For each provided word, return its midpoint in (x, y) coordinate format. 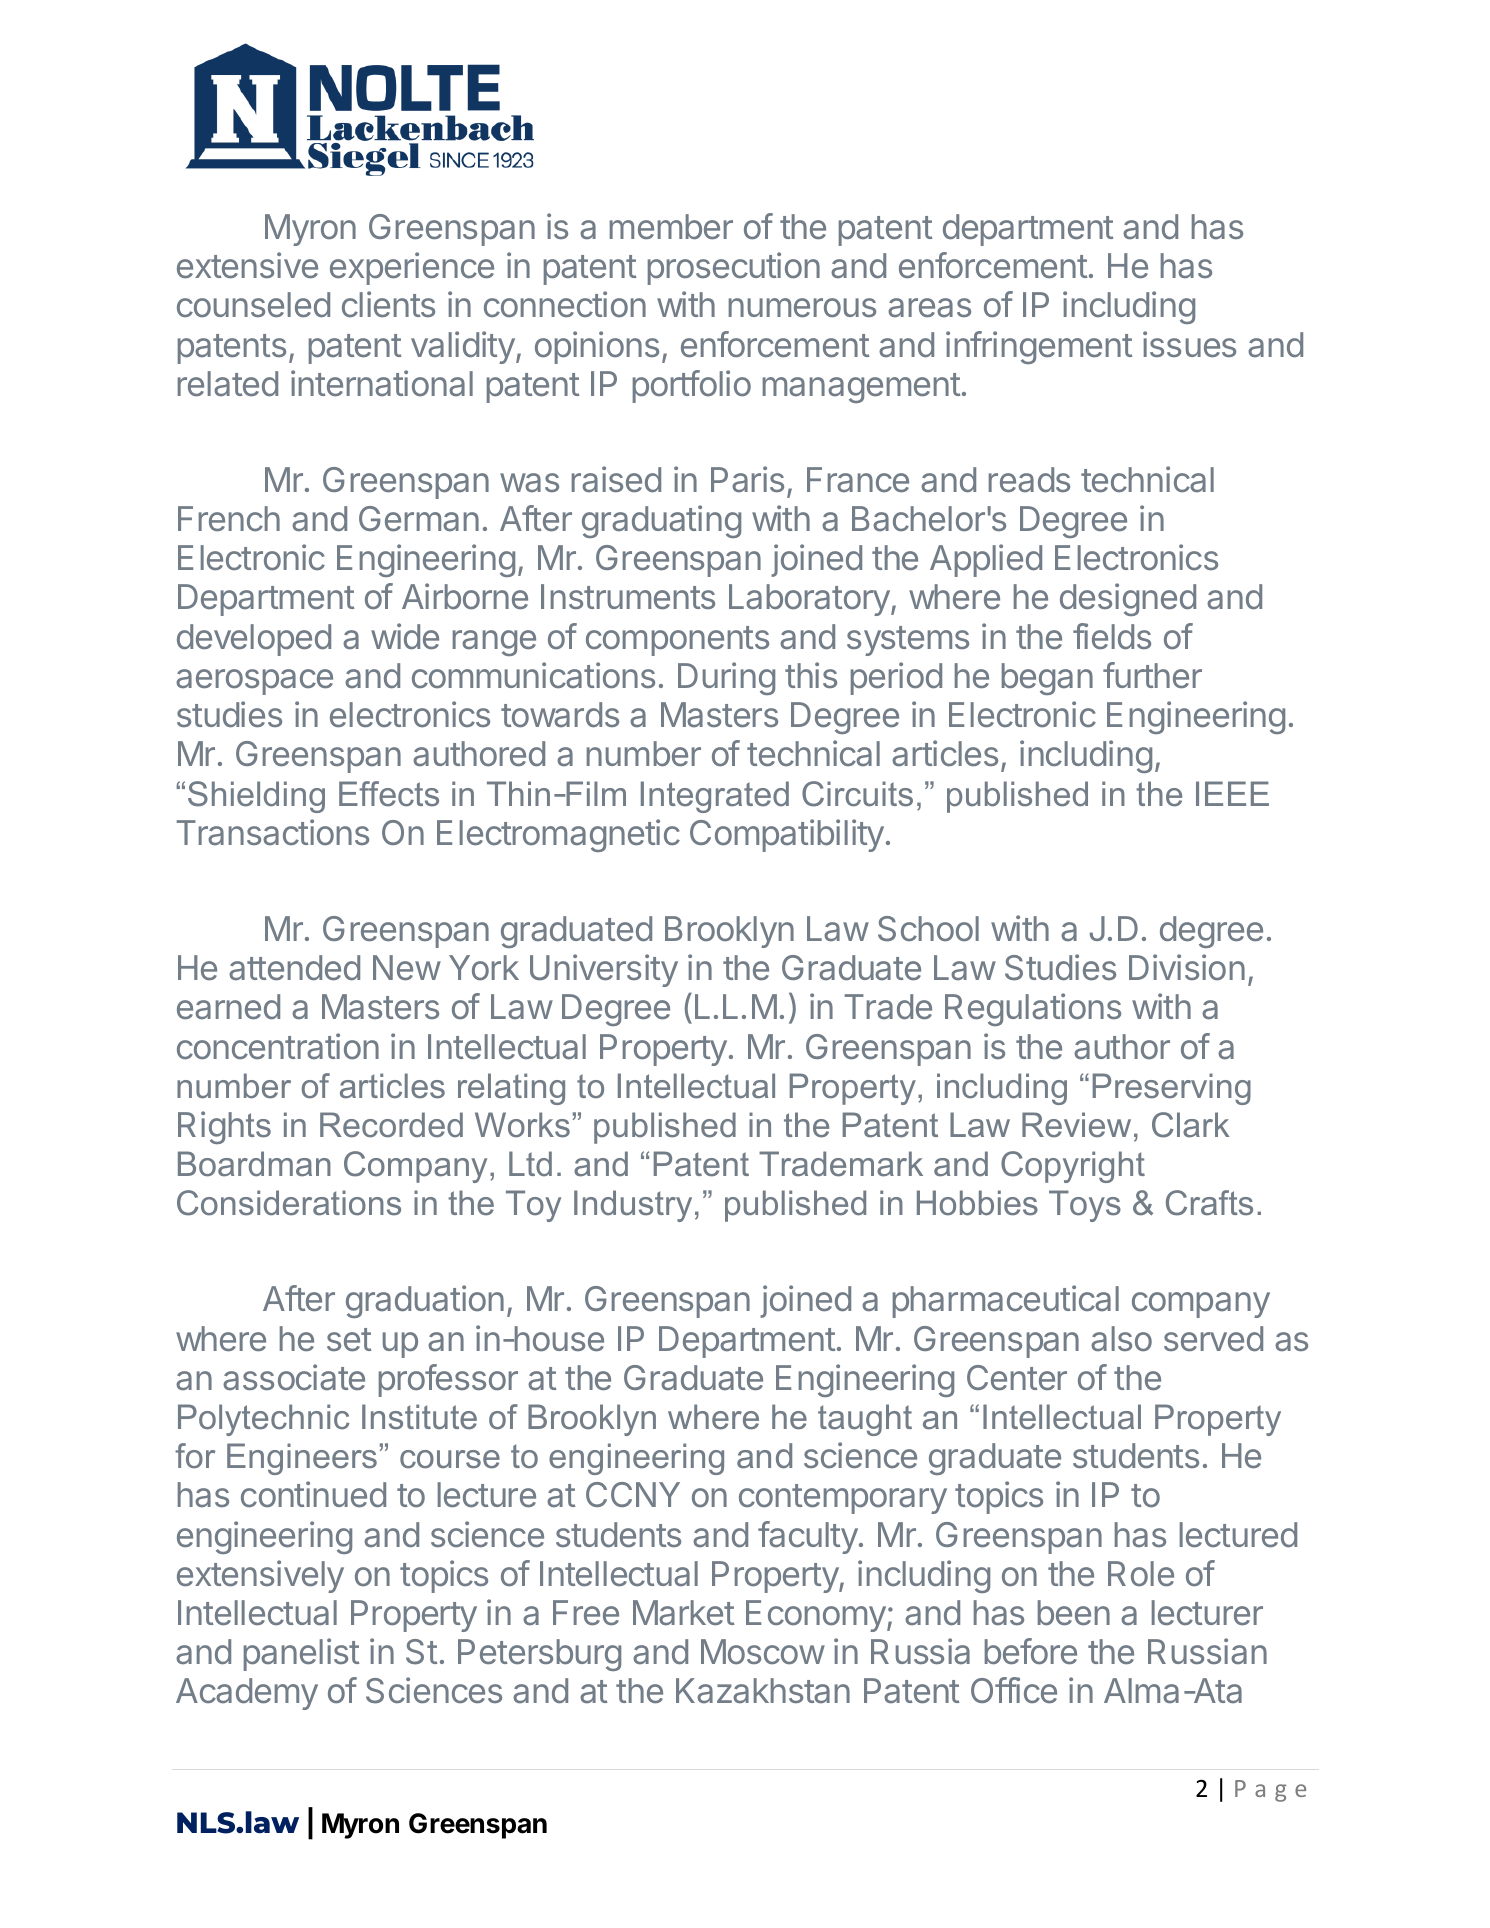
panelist (301, 1654)
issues (1189, 344)
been (1074, 1613)
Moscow (763, 1652)
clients (388, 304)
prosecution (734, 268)
